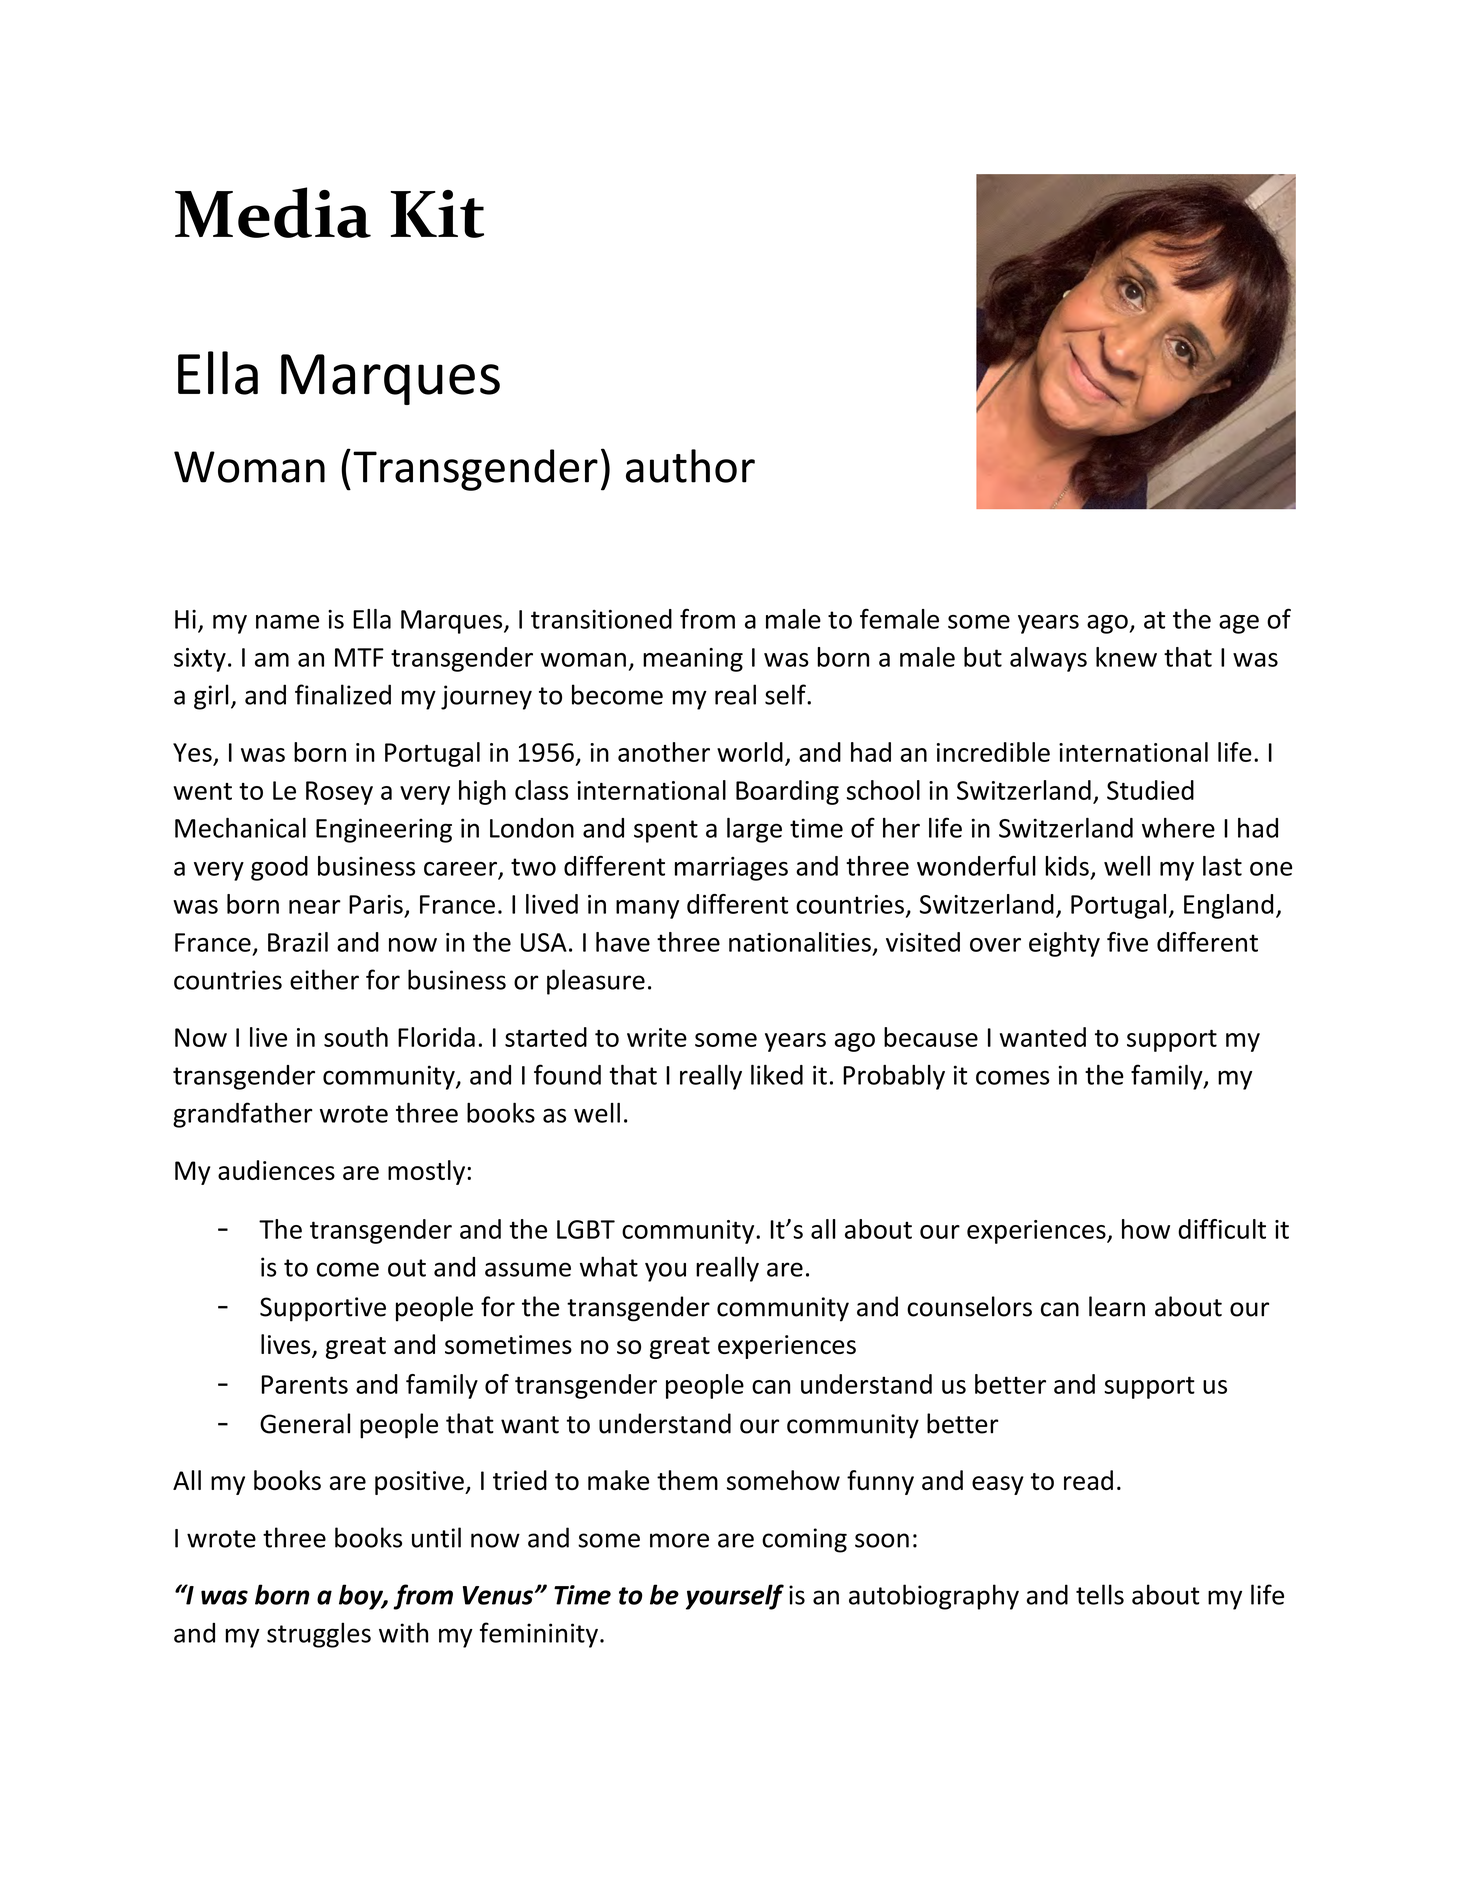 Image resolution: width=1470 pixels, height=1902 pixels. What do you see at coordinates (1127, 942) in the document?
I see `five` at bounding box center [1127, 942].
